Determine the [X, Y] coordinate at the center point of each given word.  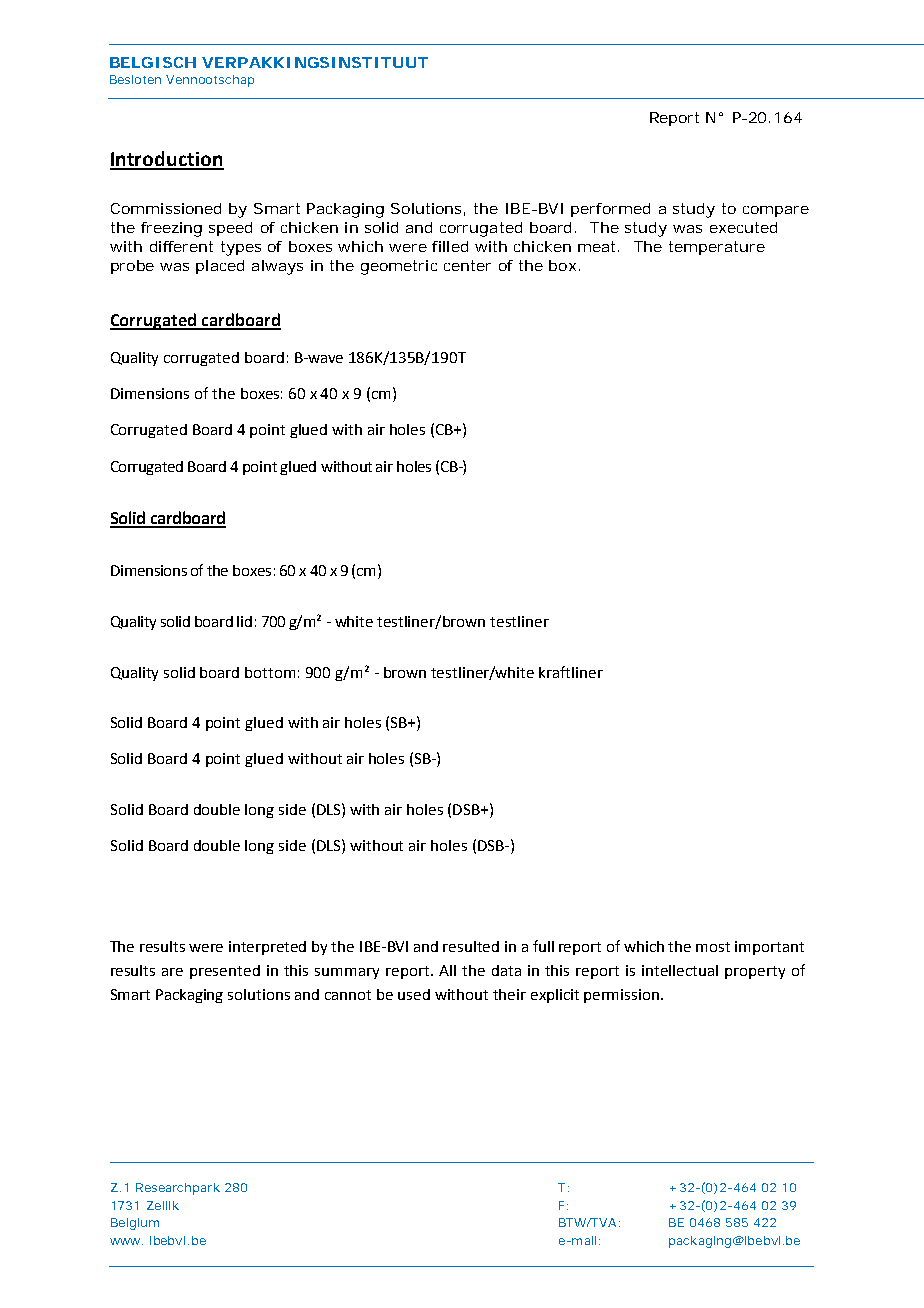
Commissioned [166, 208]
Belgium [135, 1224]
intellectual [680, 970]
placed [220, 267]
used [414, 994]
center [467, 265]
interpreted [267, 948]
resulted [471, 946]
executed [743, 227]
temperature [717, 248]
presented [225, 972]
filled [450, 246]
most [713, 947]
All [447, 970]
